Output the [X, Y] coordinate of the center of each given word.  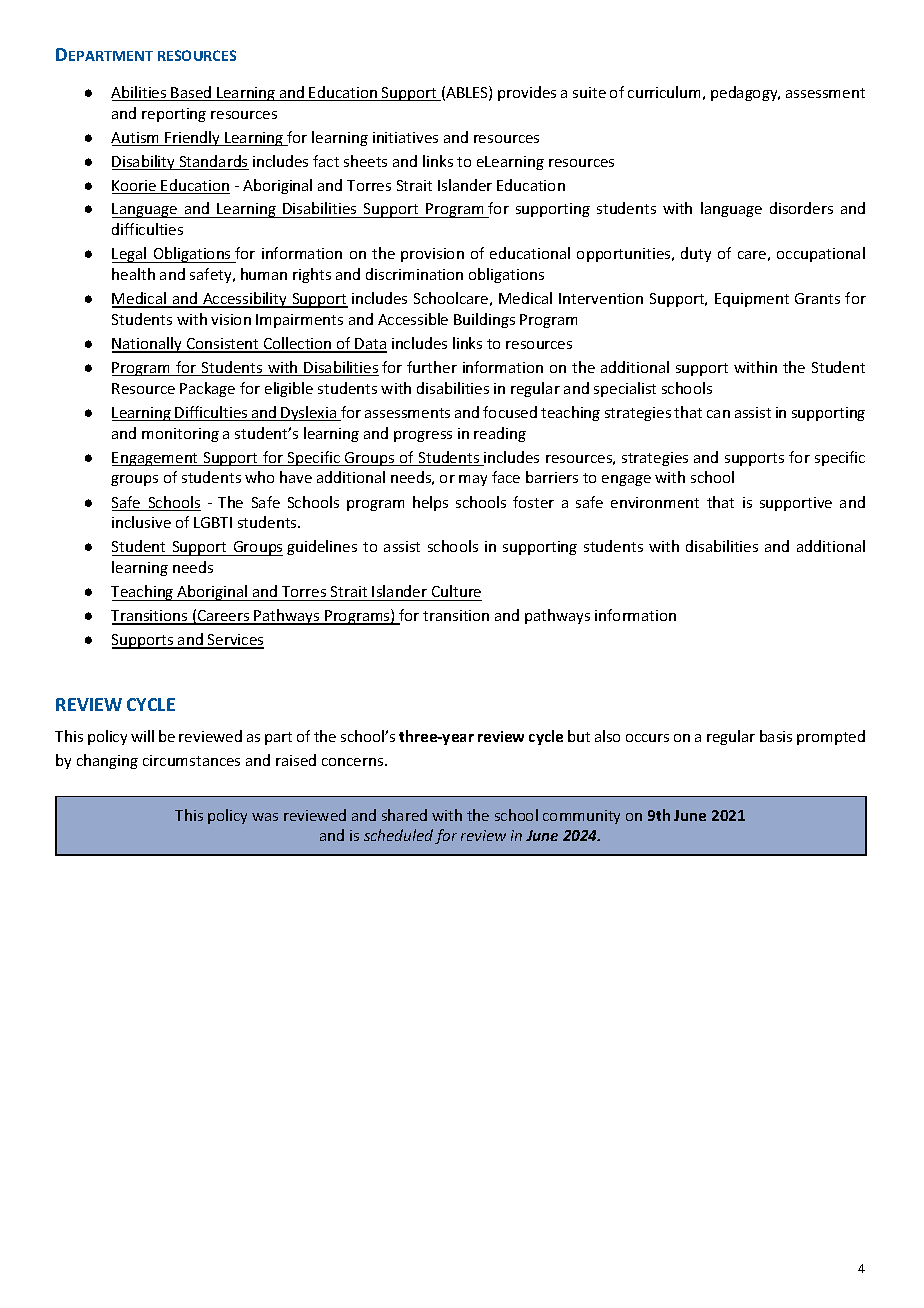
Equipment [752, 300]
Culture [456, 591]
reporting [174, 115]
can [718, 414]
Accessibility [245, 300]
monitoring [180, 435]
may [473, 480]
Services [235, 641]
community [581, 817]
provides [527, 93]
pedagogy [745, 93]
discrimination [414, 274]
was [265, 817]
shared [404, 815]
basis [776, 736]
